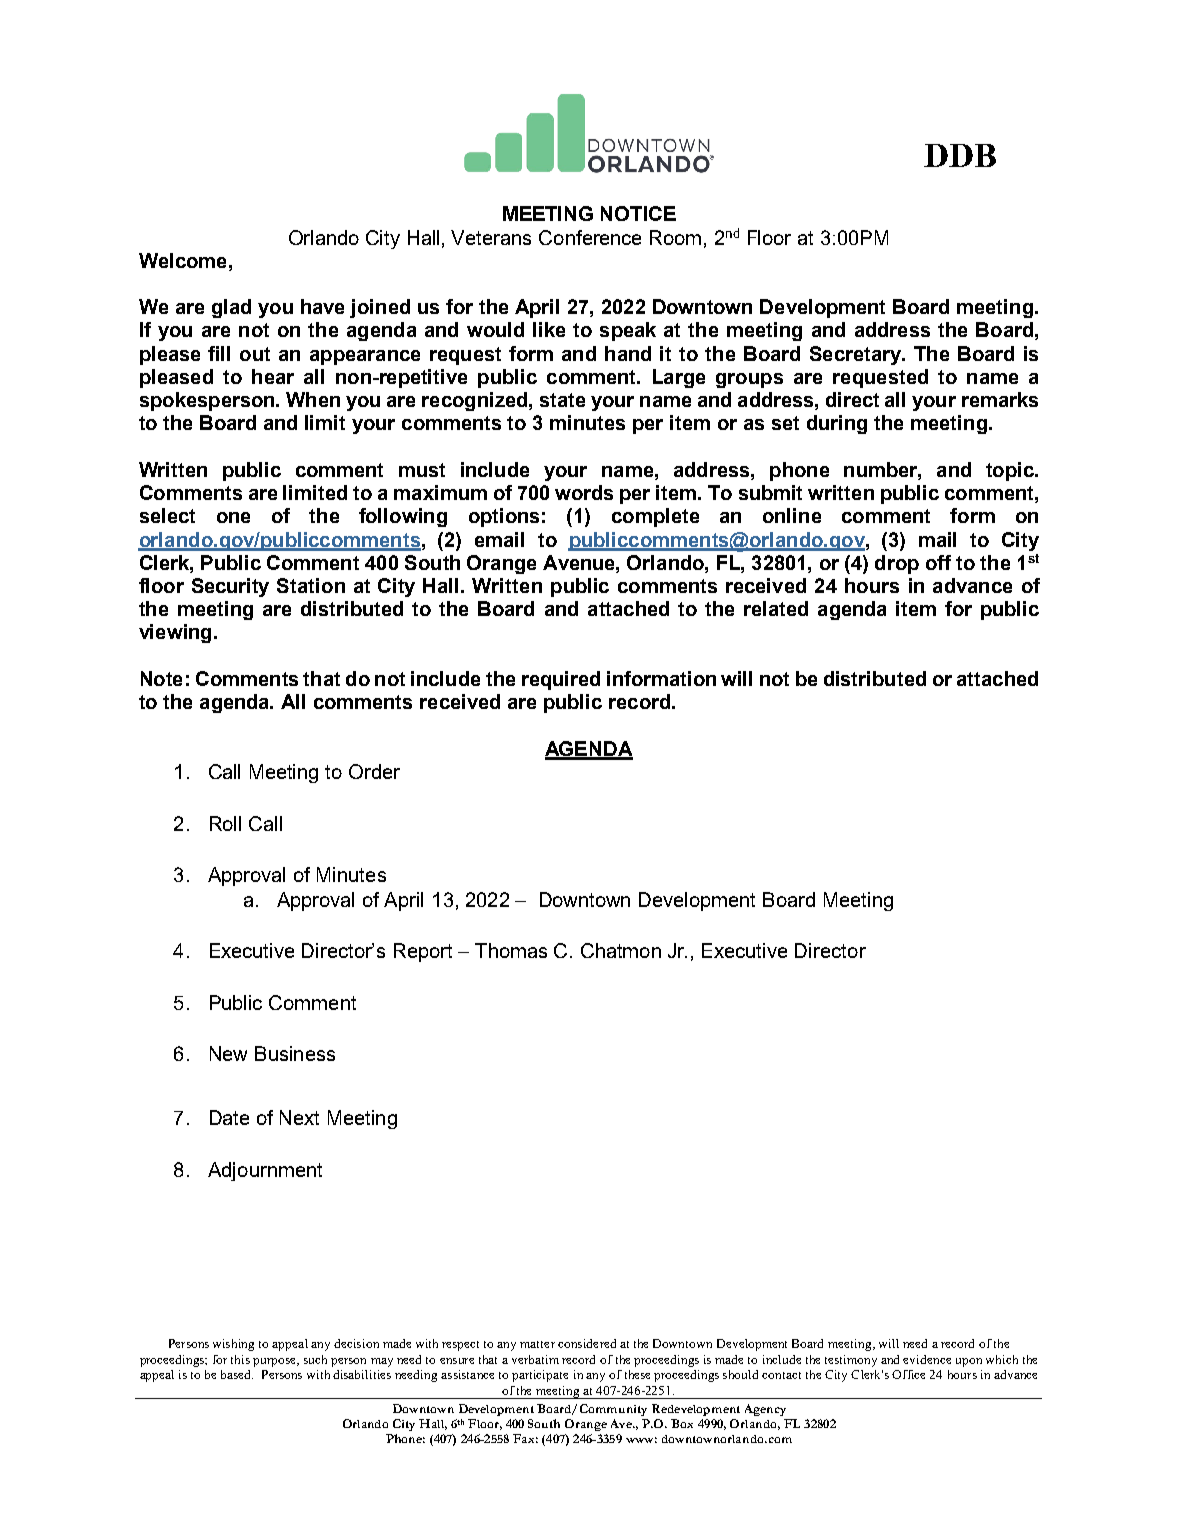 The image size is (1178, 1524). What do you see at coordinates (540, 1376) in the page?
I see `participate` at bounding box center [540, 1376].
